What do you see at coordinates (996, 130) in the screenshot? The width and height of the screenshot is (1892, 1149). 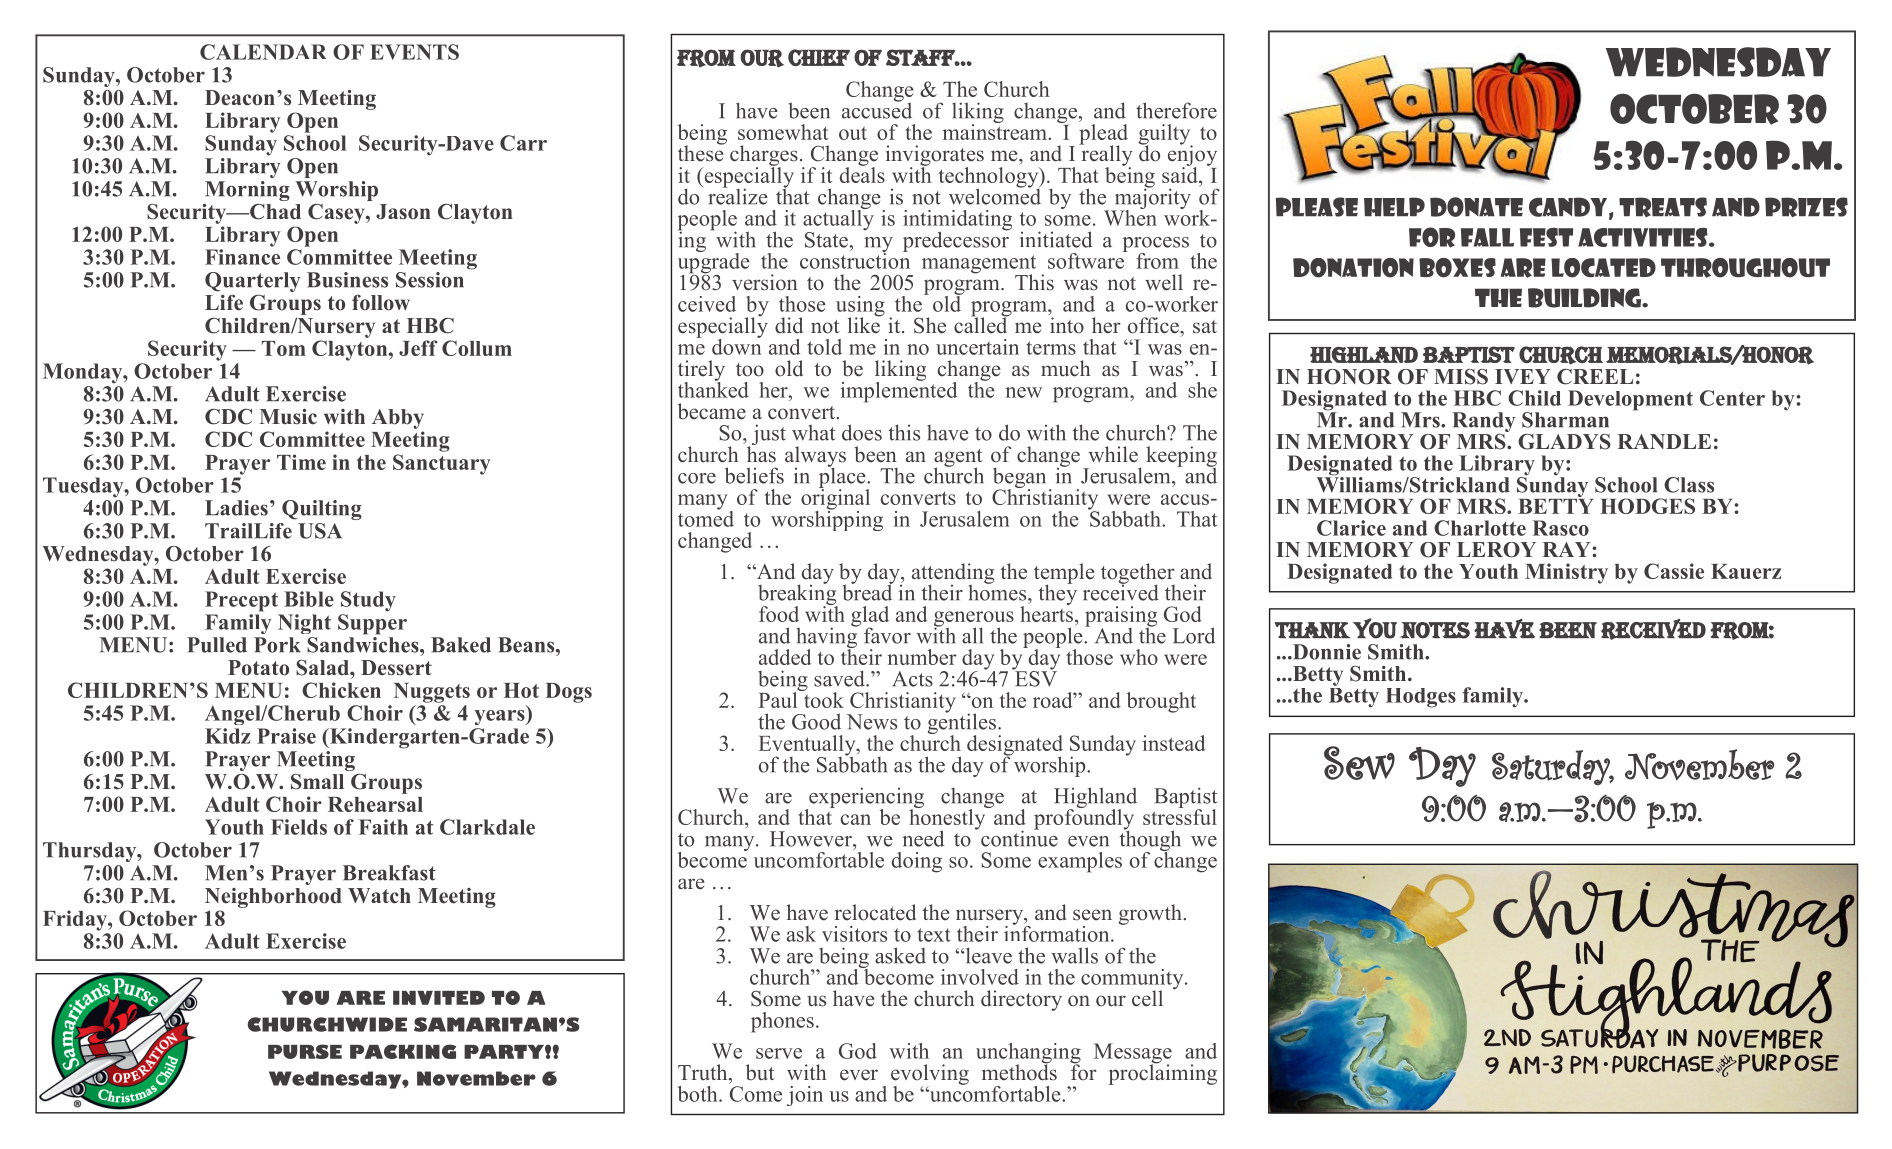 I see `mainstream` at bounding box center [996, 130].
